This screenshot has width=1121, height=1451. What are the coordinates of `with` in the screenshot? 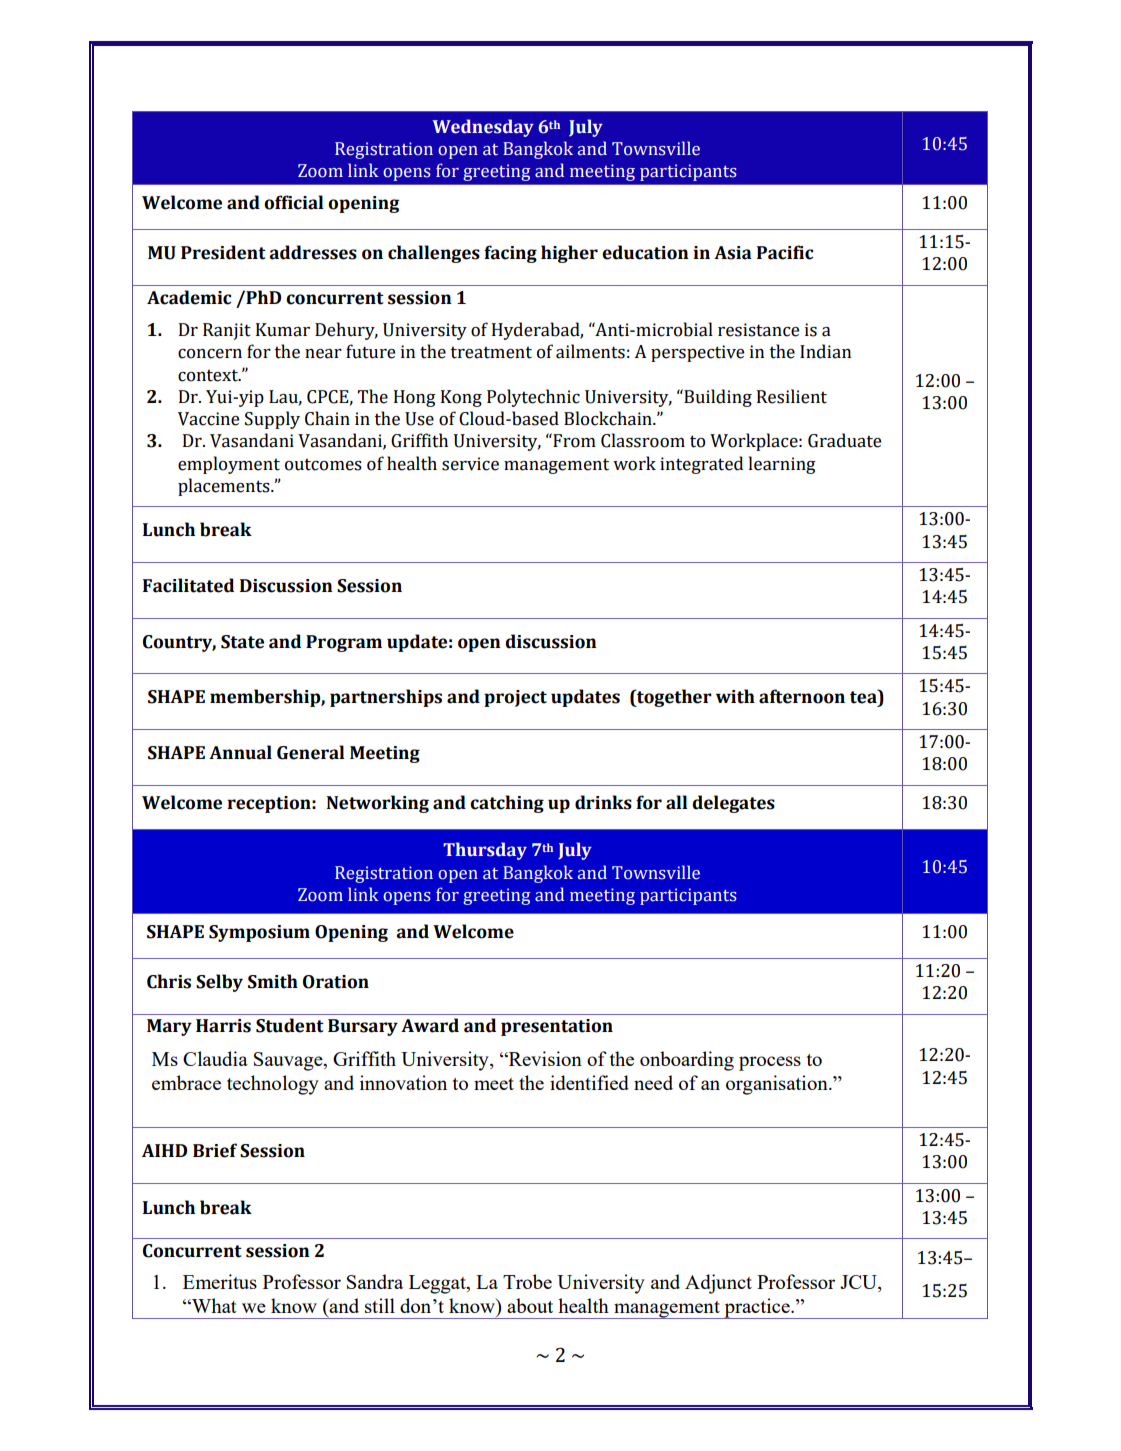 It's located at (735, 696).
